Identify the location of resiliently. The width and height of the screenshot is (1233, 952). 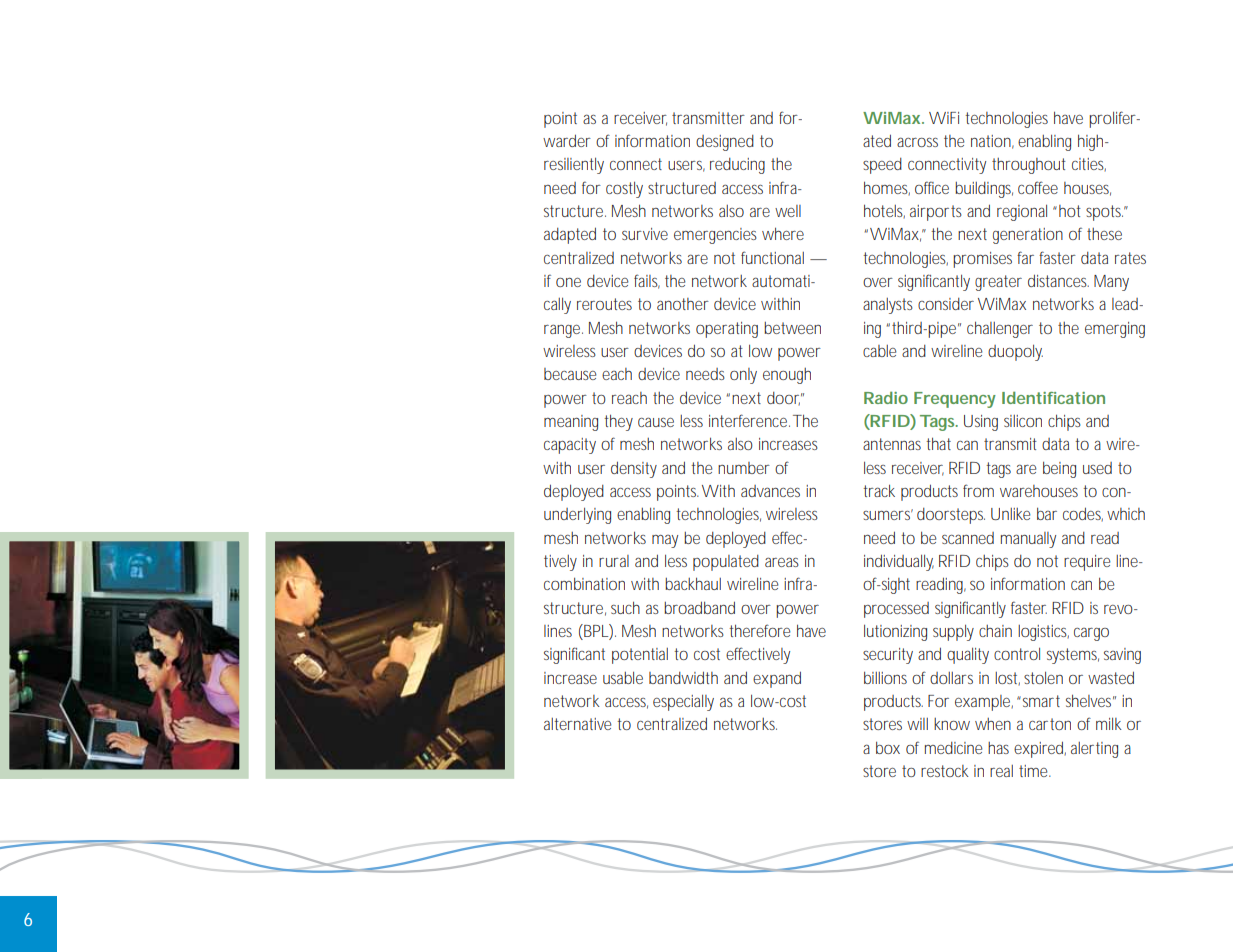
(574, 165).
